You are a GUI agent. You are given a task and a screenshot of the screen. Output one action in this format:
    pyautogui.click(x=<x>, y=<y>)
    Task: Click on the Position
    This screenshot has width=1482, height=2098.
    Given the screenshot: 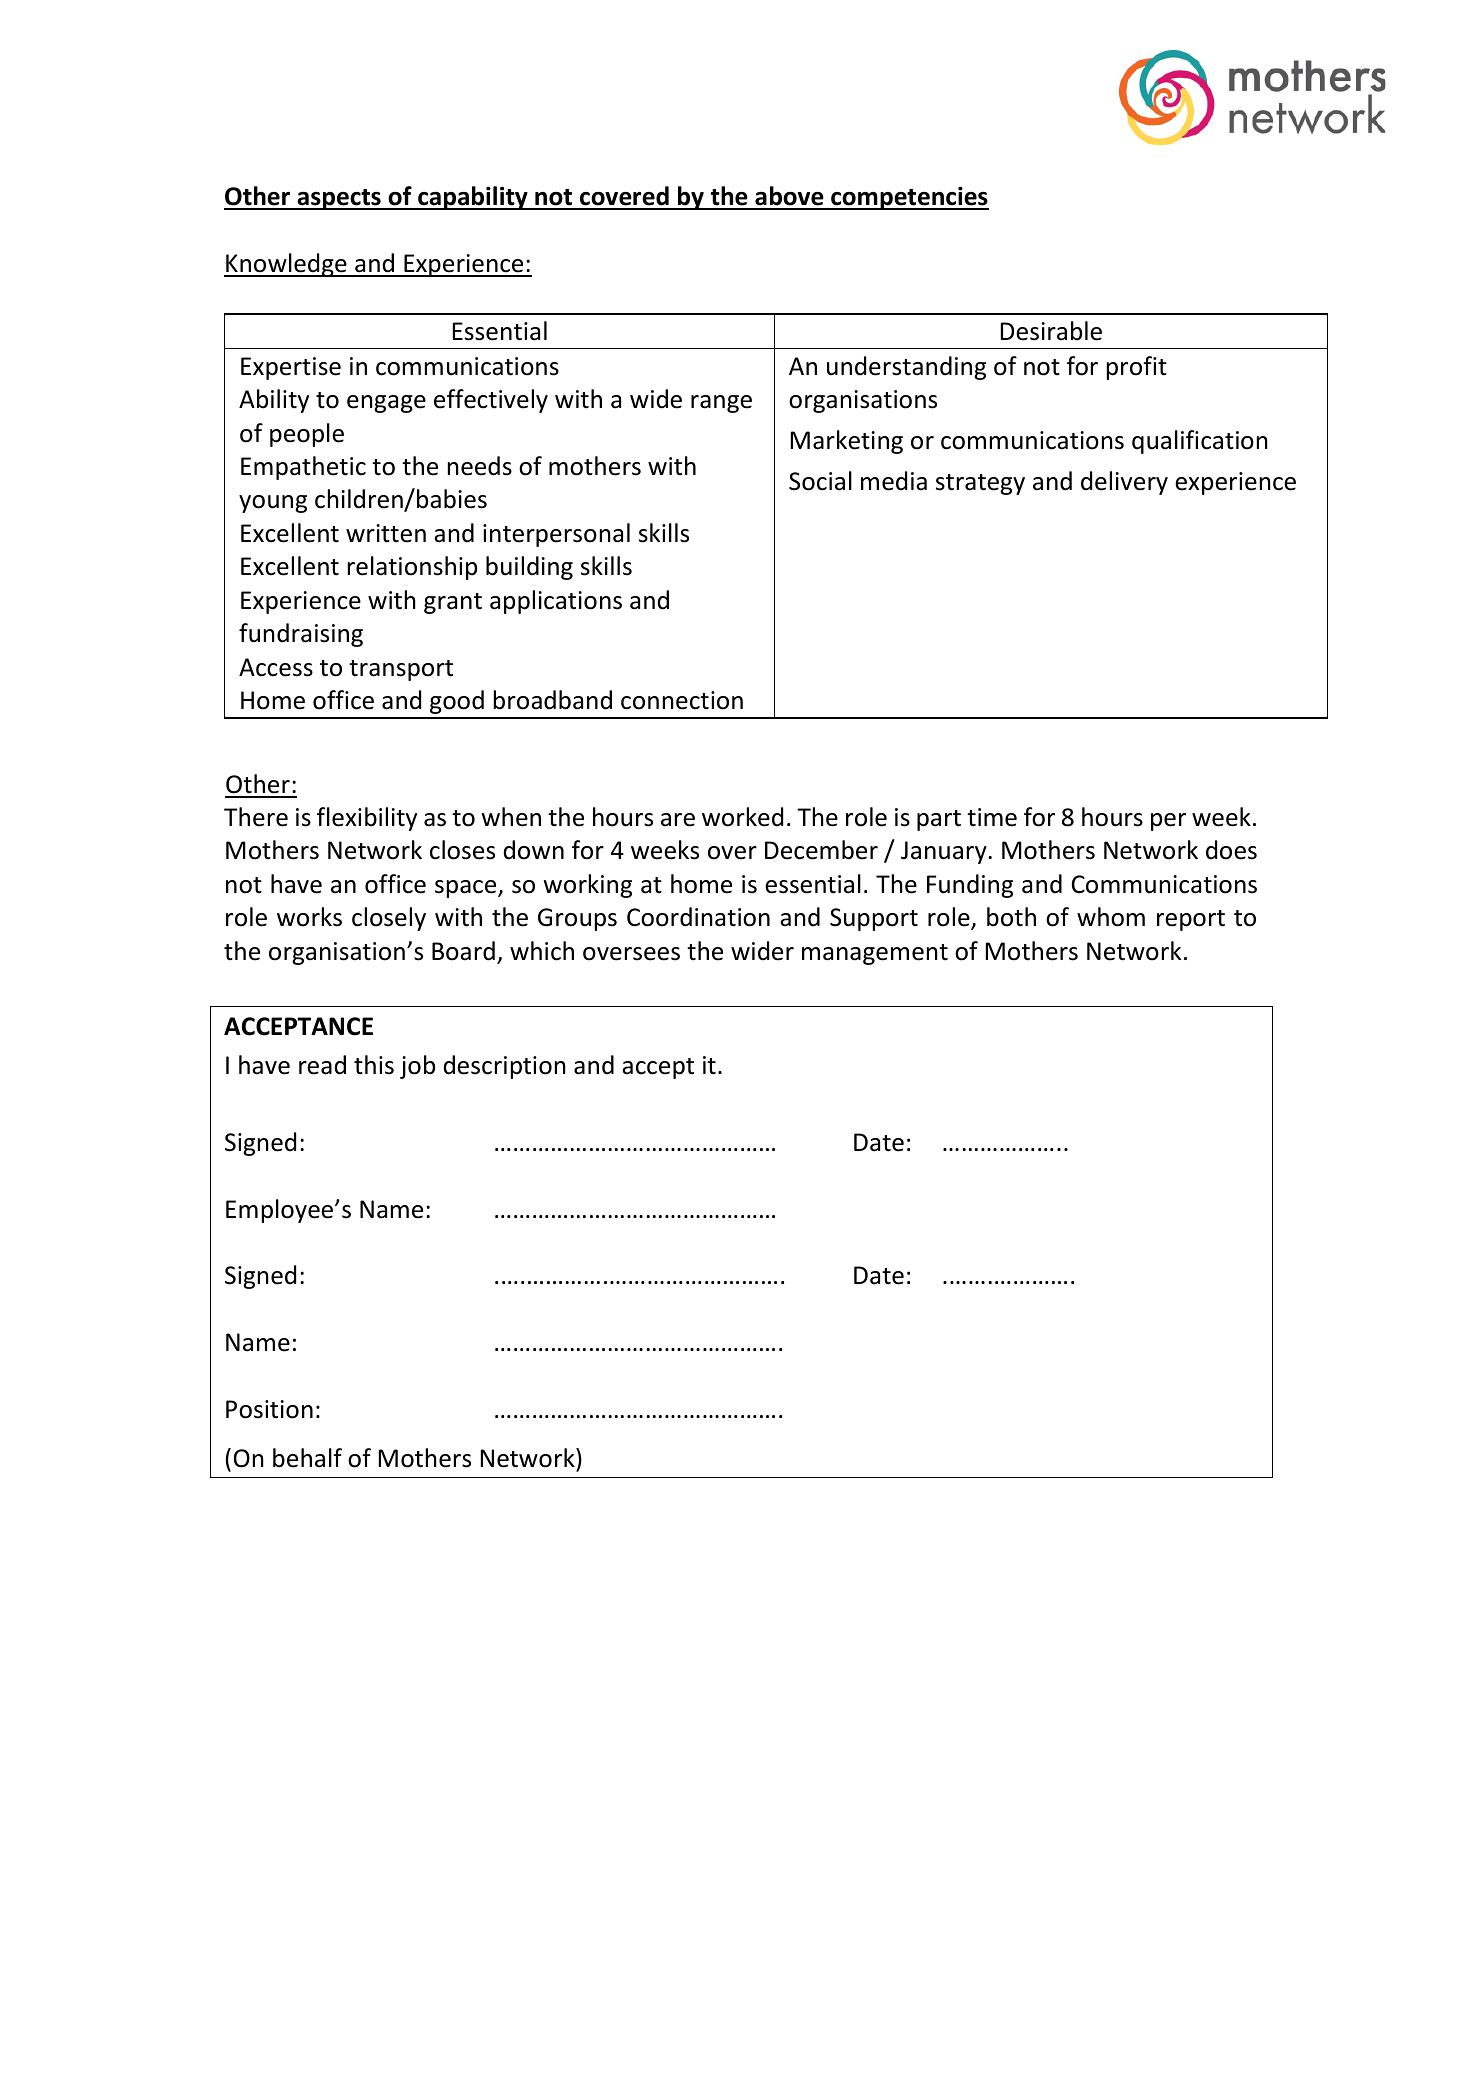 What is the action you would take?
    pyautogui.click(x=269, y=1409)
